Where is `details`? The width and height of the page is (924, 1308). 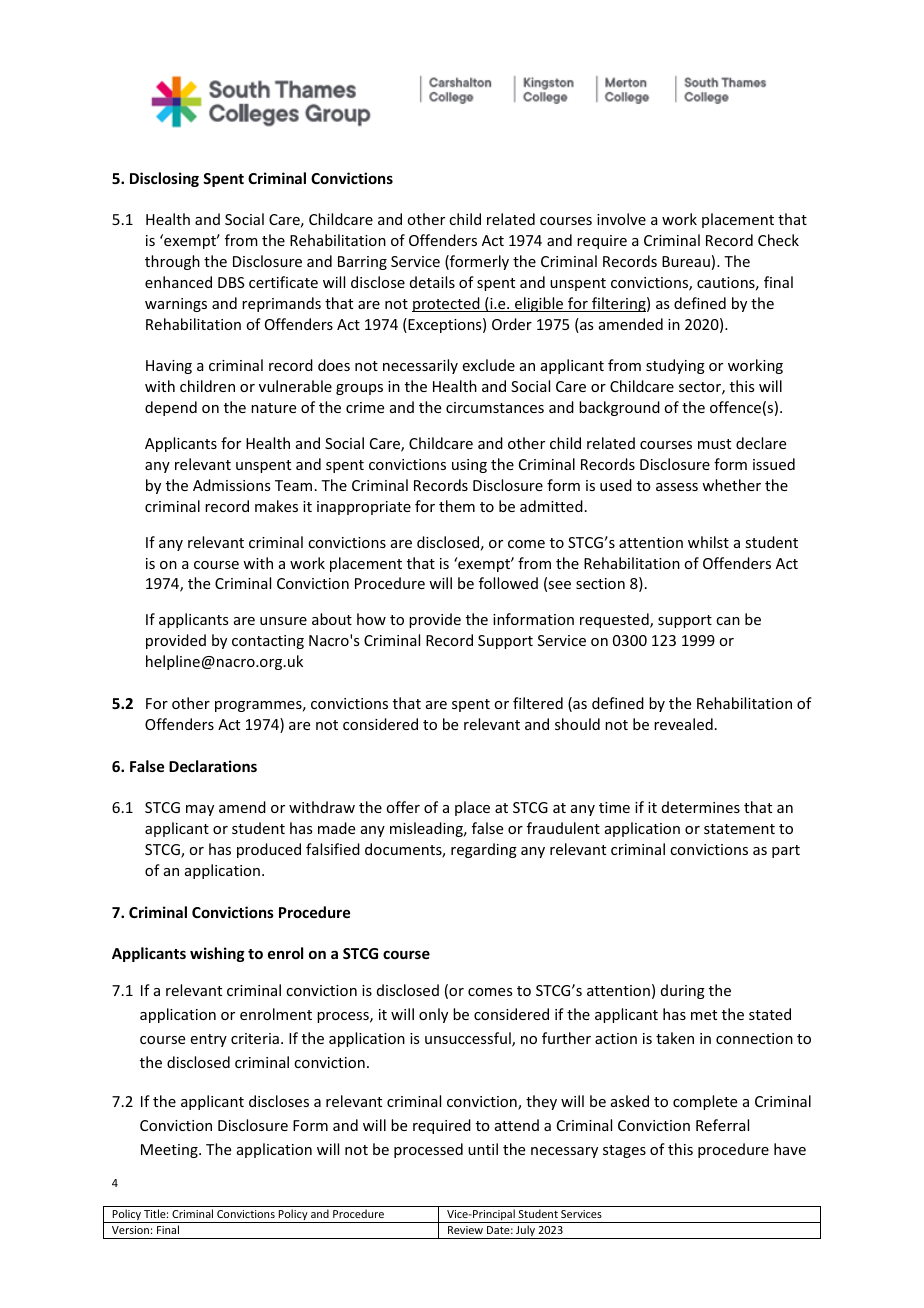
details is located at coordinates (432, 282).
